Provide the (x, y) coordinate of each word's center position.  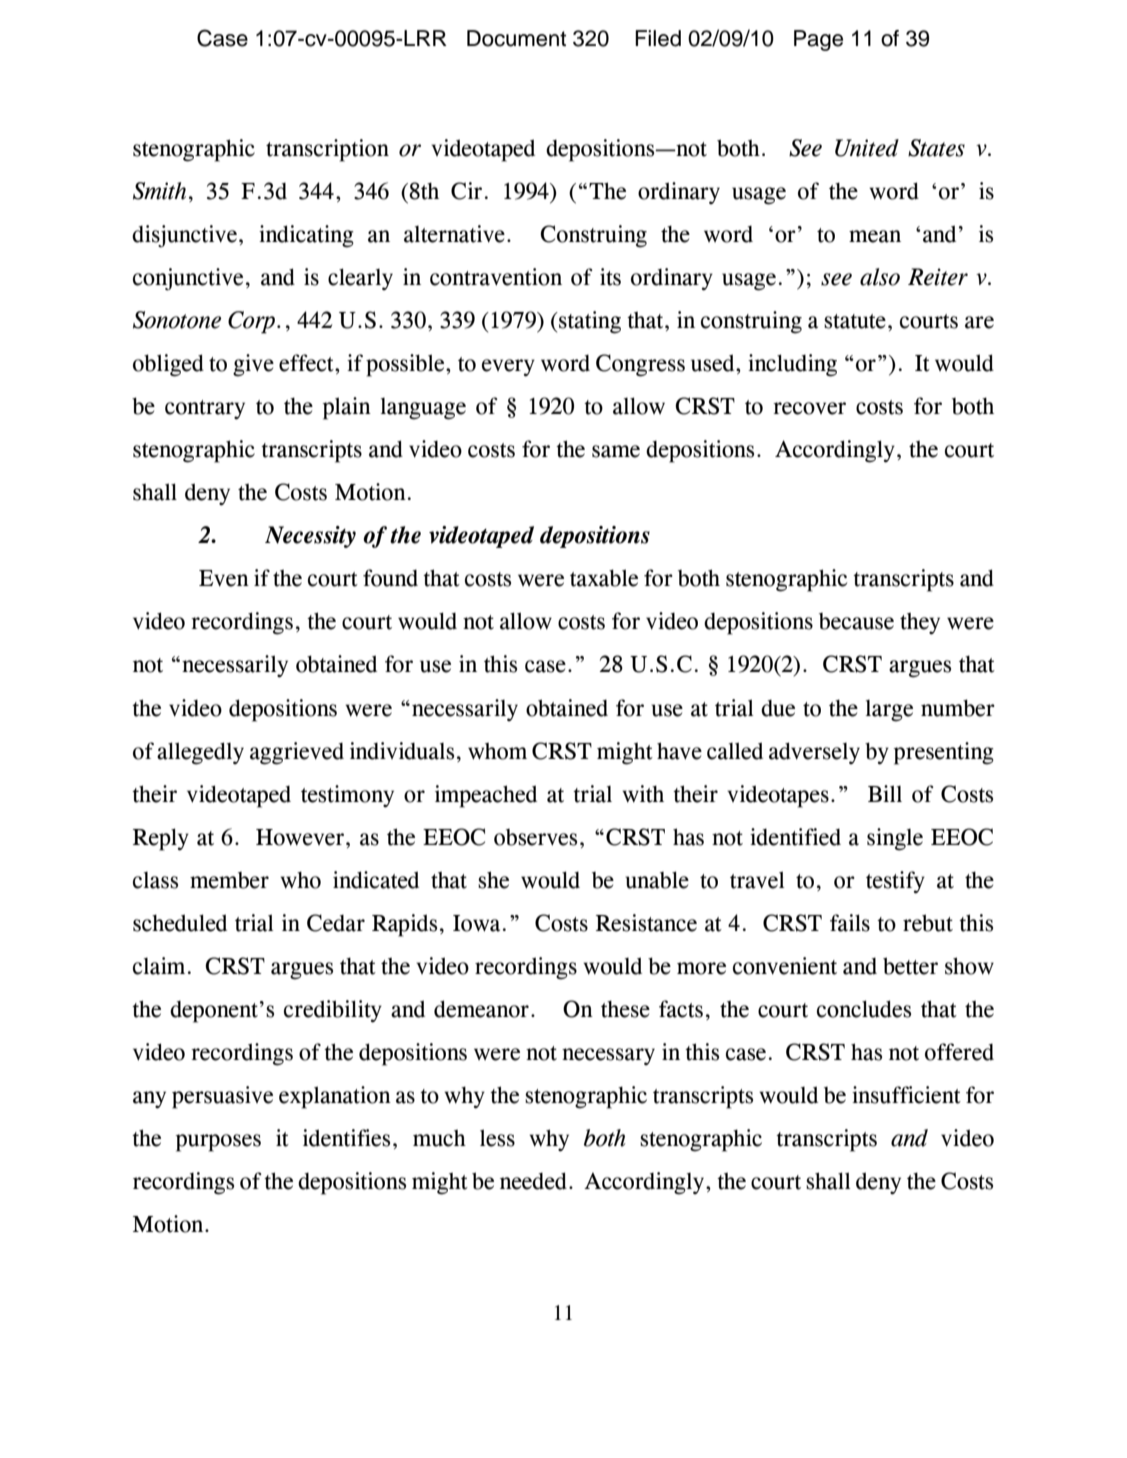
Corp (253, 322)
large (889, 711)
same (616, 451)
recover (809, 408)
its (610, 277)
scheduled (180, 923)
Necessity (310, 537)
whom (497, 751)
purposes (218, 1143)
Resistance (646, 923)
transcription (327, 150)
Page (818, 40)
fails (850, 923)
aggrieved (297, 753)
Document (516, 38)
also (880, 277)
